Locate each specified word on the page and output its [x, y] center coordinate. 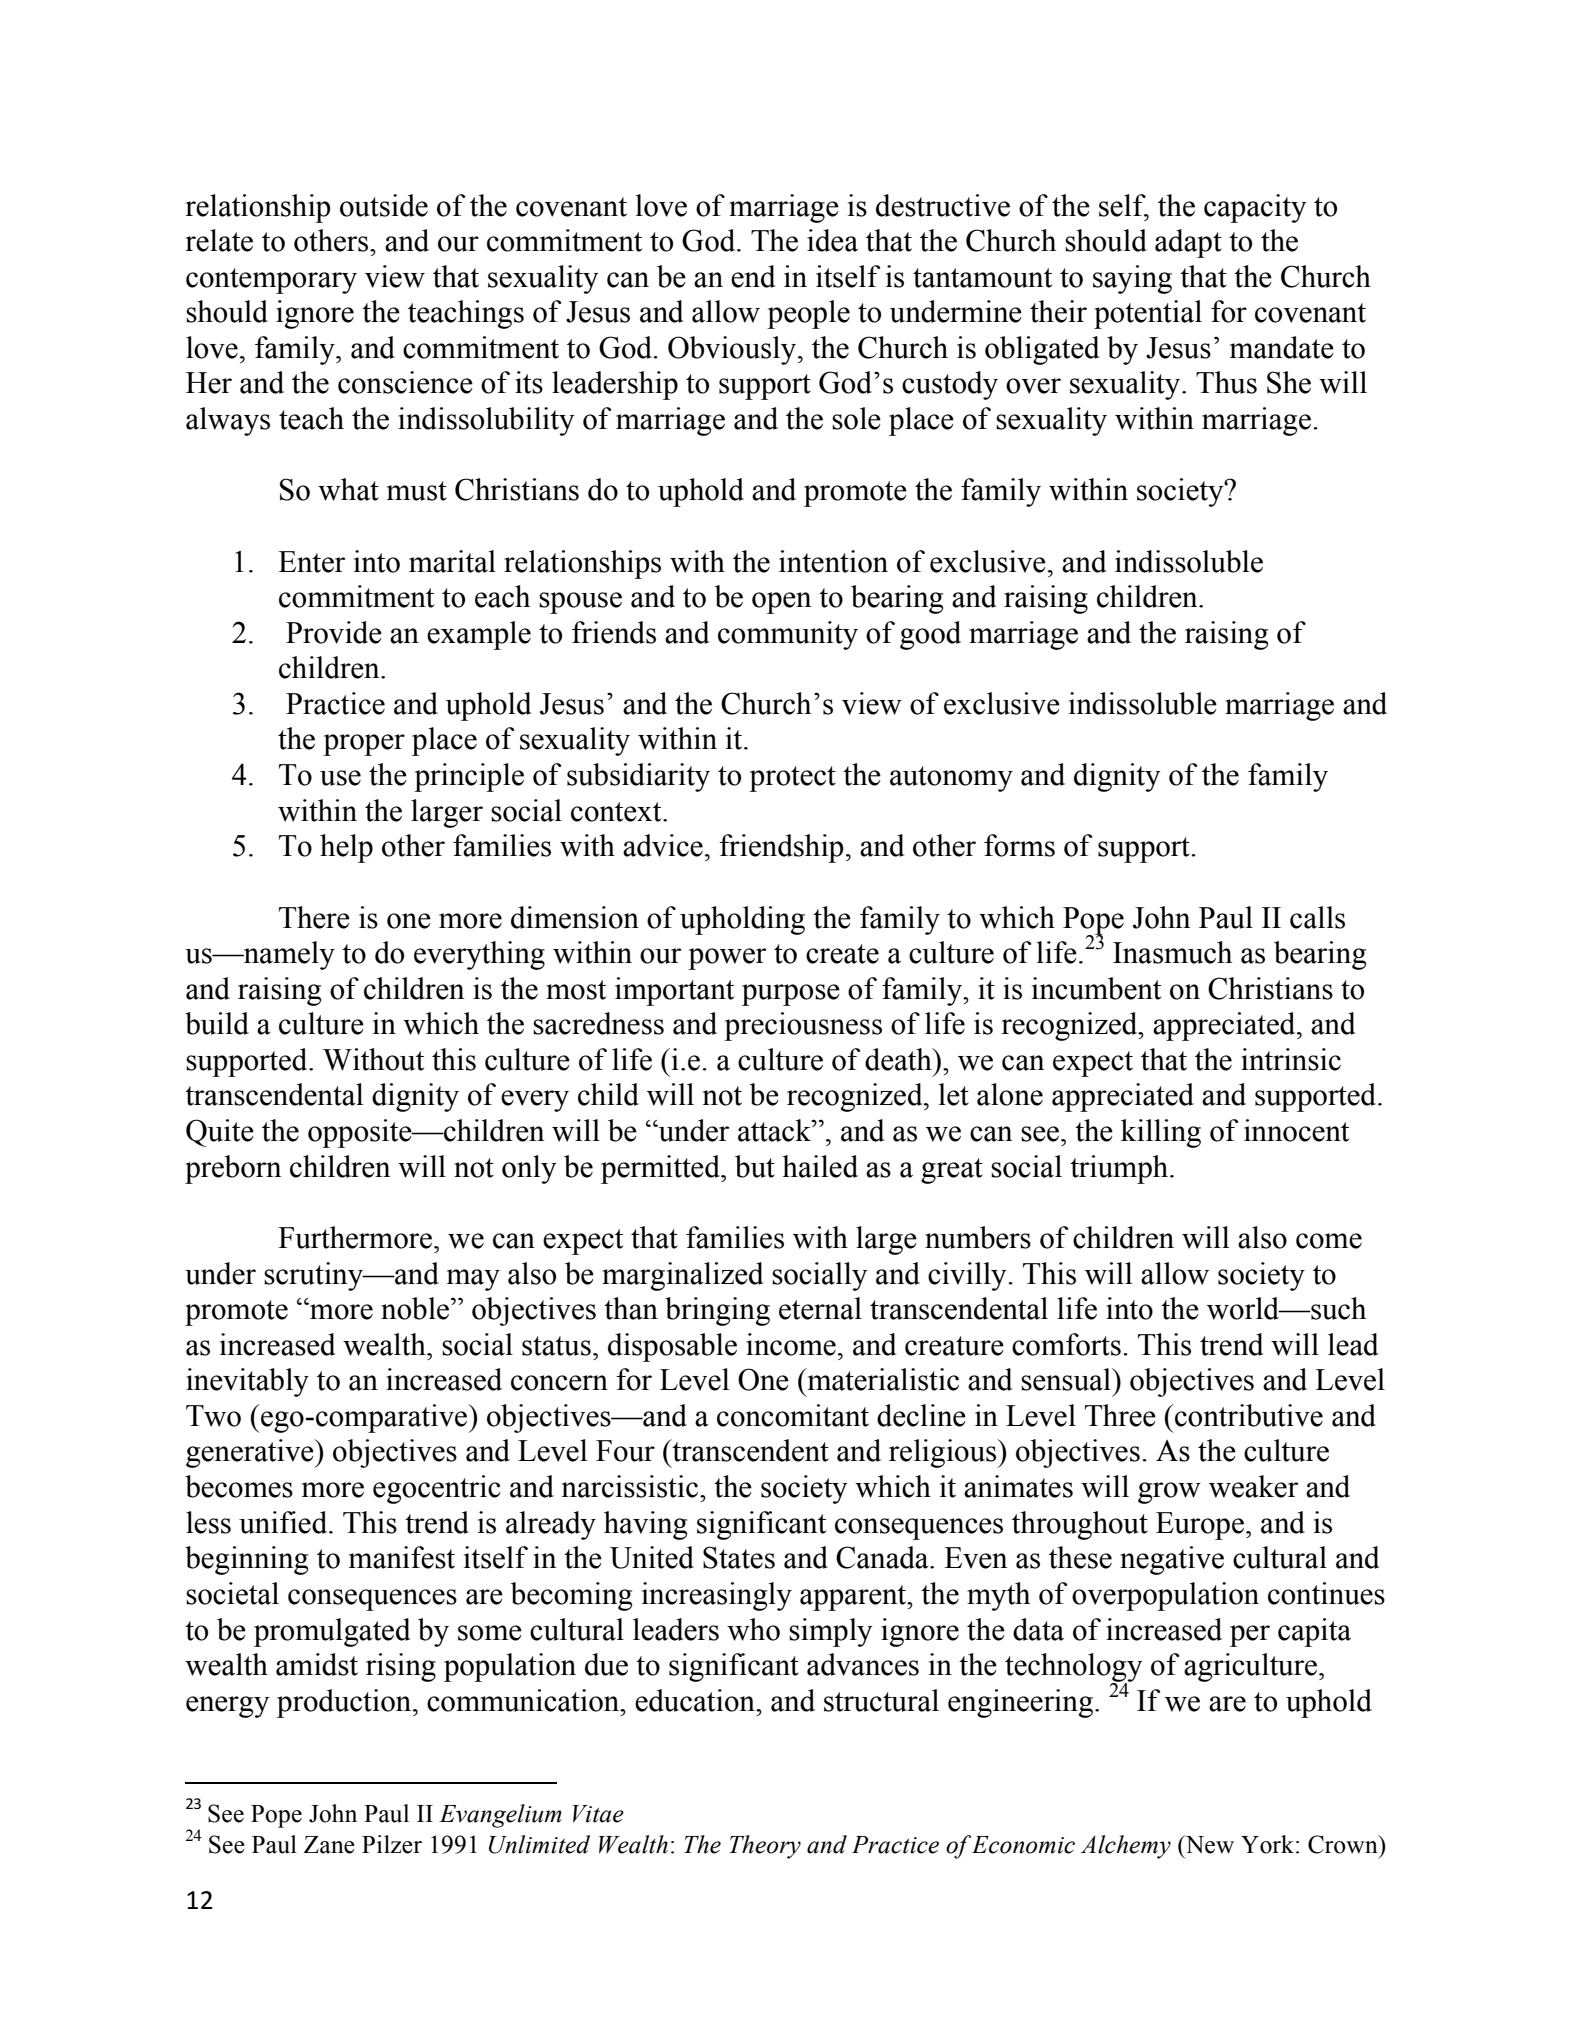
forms [1019, 845]
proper [364, 745]
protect [792, 779]
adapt [1188, 243]
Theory [765, 1847]
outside [384, 205]
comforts [1066, 1344]
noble [416, 1308]
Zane [329, 1845]
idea [832, 240]
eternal [820, 1308]
